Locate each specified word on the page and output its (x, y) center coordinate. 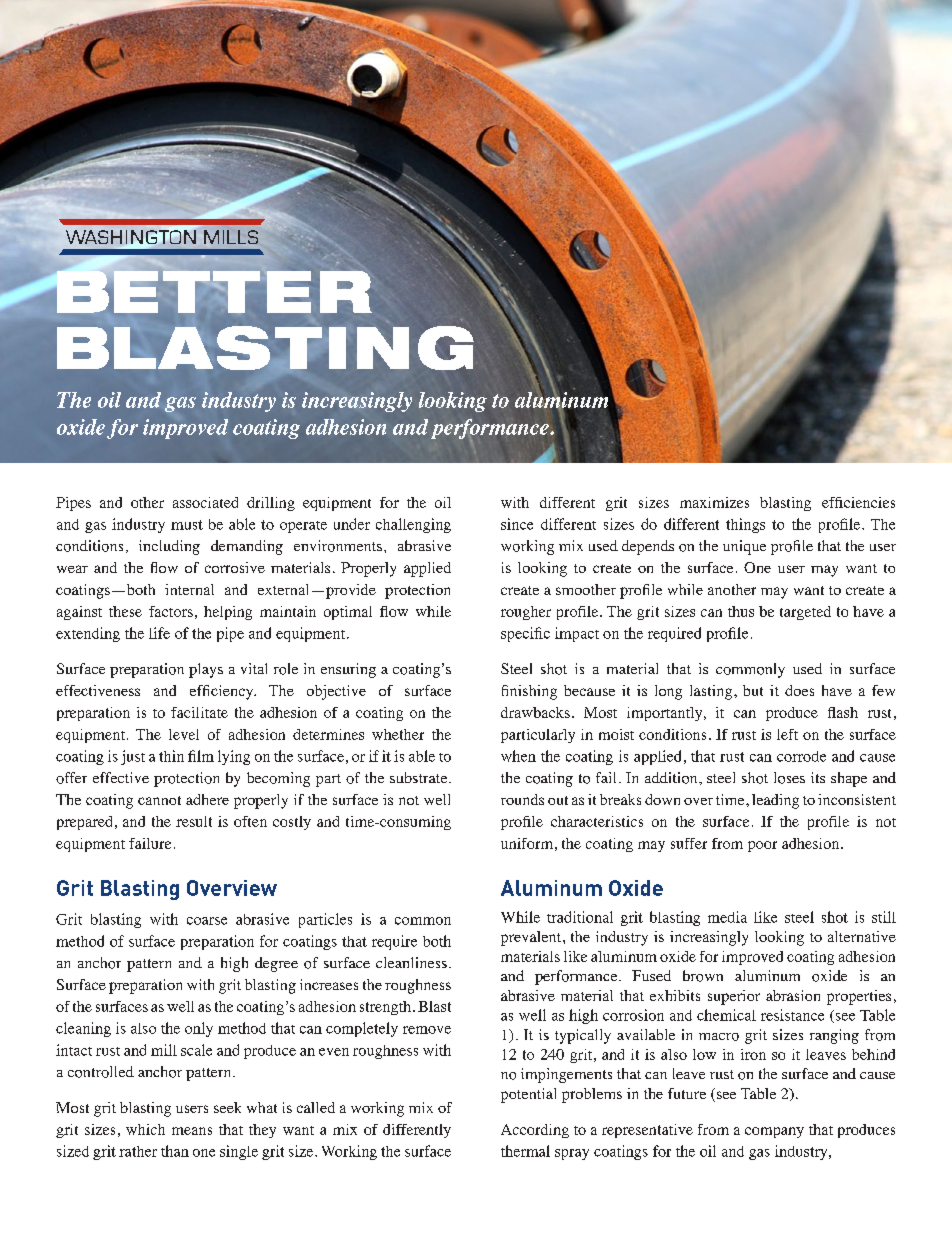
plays (206, 670)
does (799, 690)
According (535, 1131)
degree (276, 964)
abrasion (793, 995)
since (517, 524)
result (194, 821)
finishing (529, 692)
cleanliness (411, 962)
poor (762, 846)
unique (744, 547)
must (187, 525)
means (192, 1131)
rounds (522, 799)
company (774, 1132)
